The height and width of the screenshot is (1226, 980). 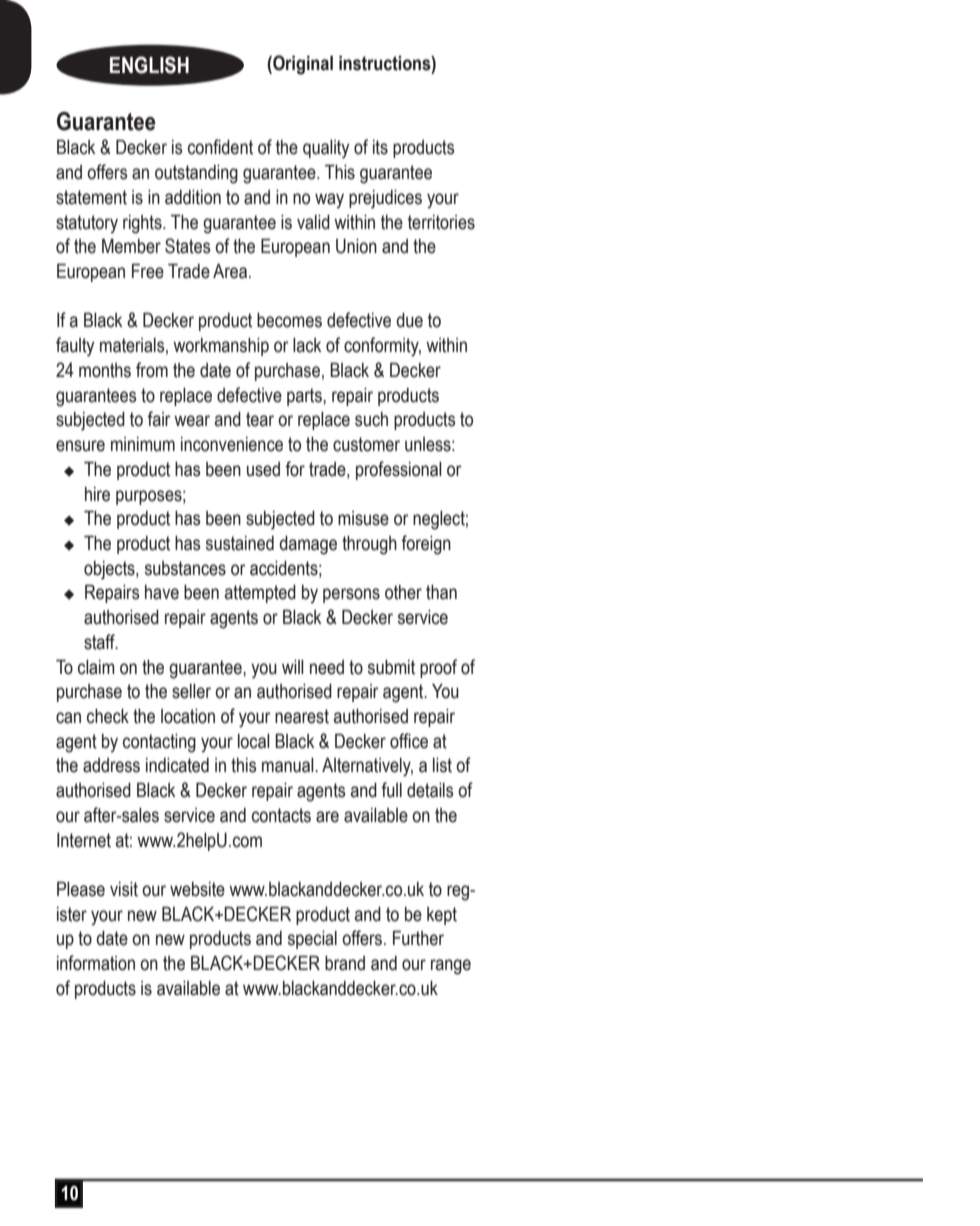 What do you see at coordinates (240, 543) in the screenshot?
I see `sustained` at bounding box center [240, 543].
